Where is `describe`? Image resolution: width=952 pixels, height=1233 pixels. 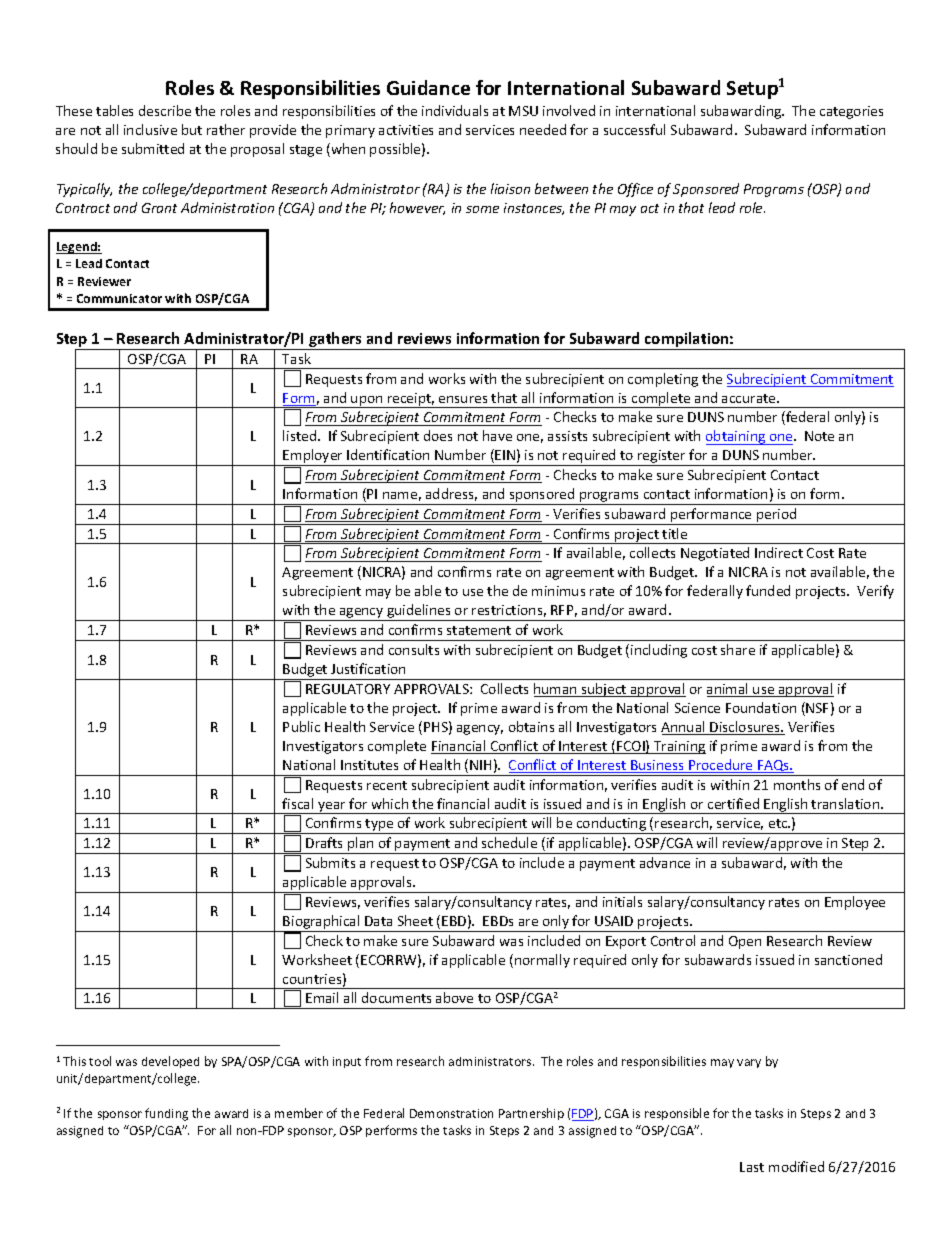
describe is located at coordinates (165, 110).
